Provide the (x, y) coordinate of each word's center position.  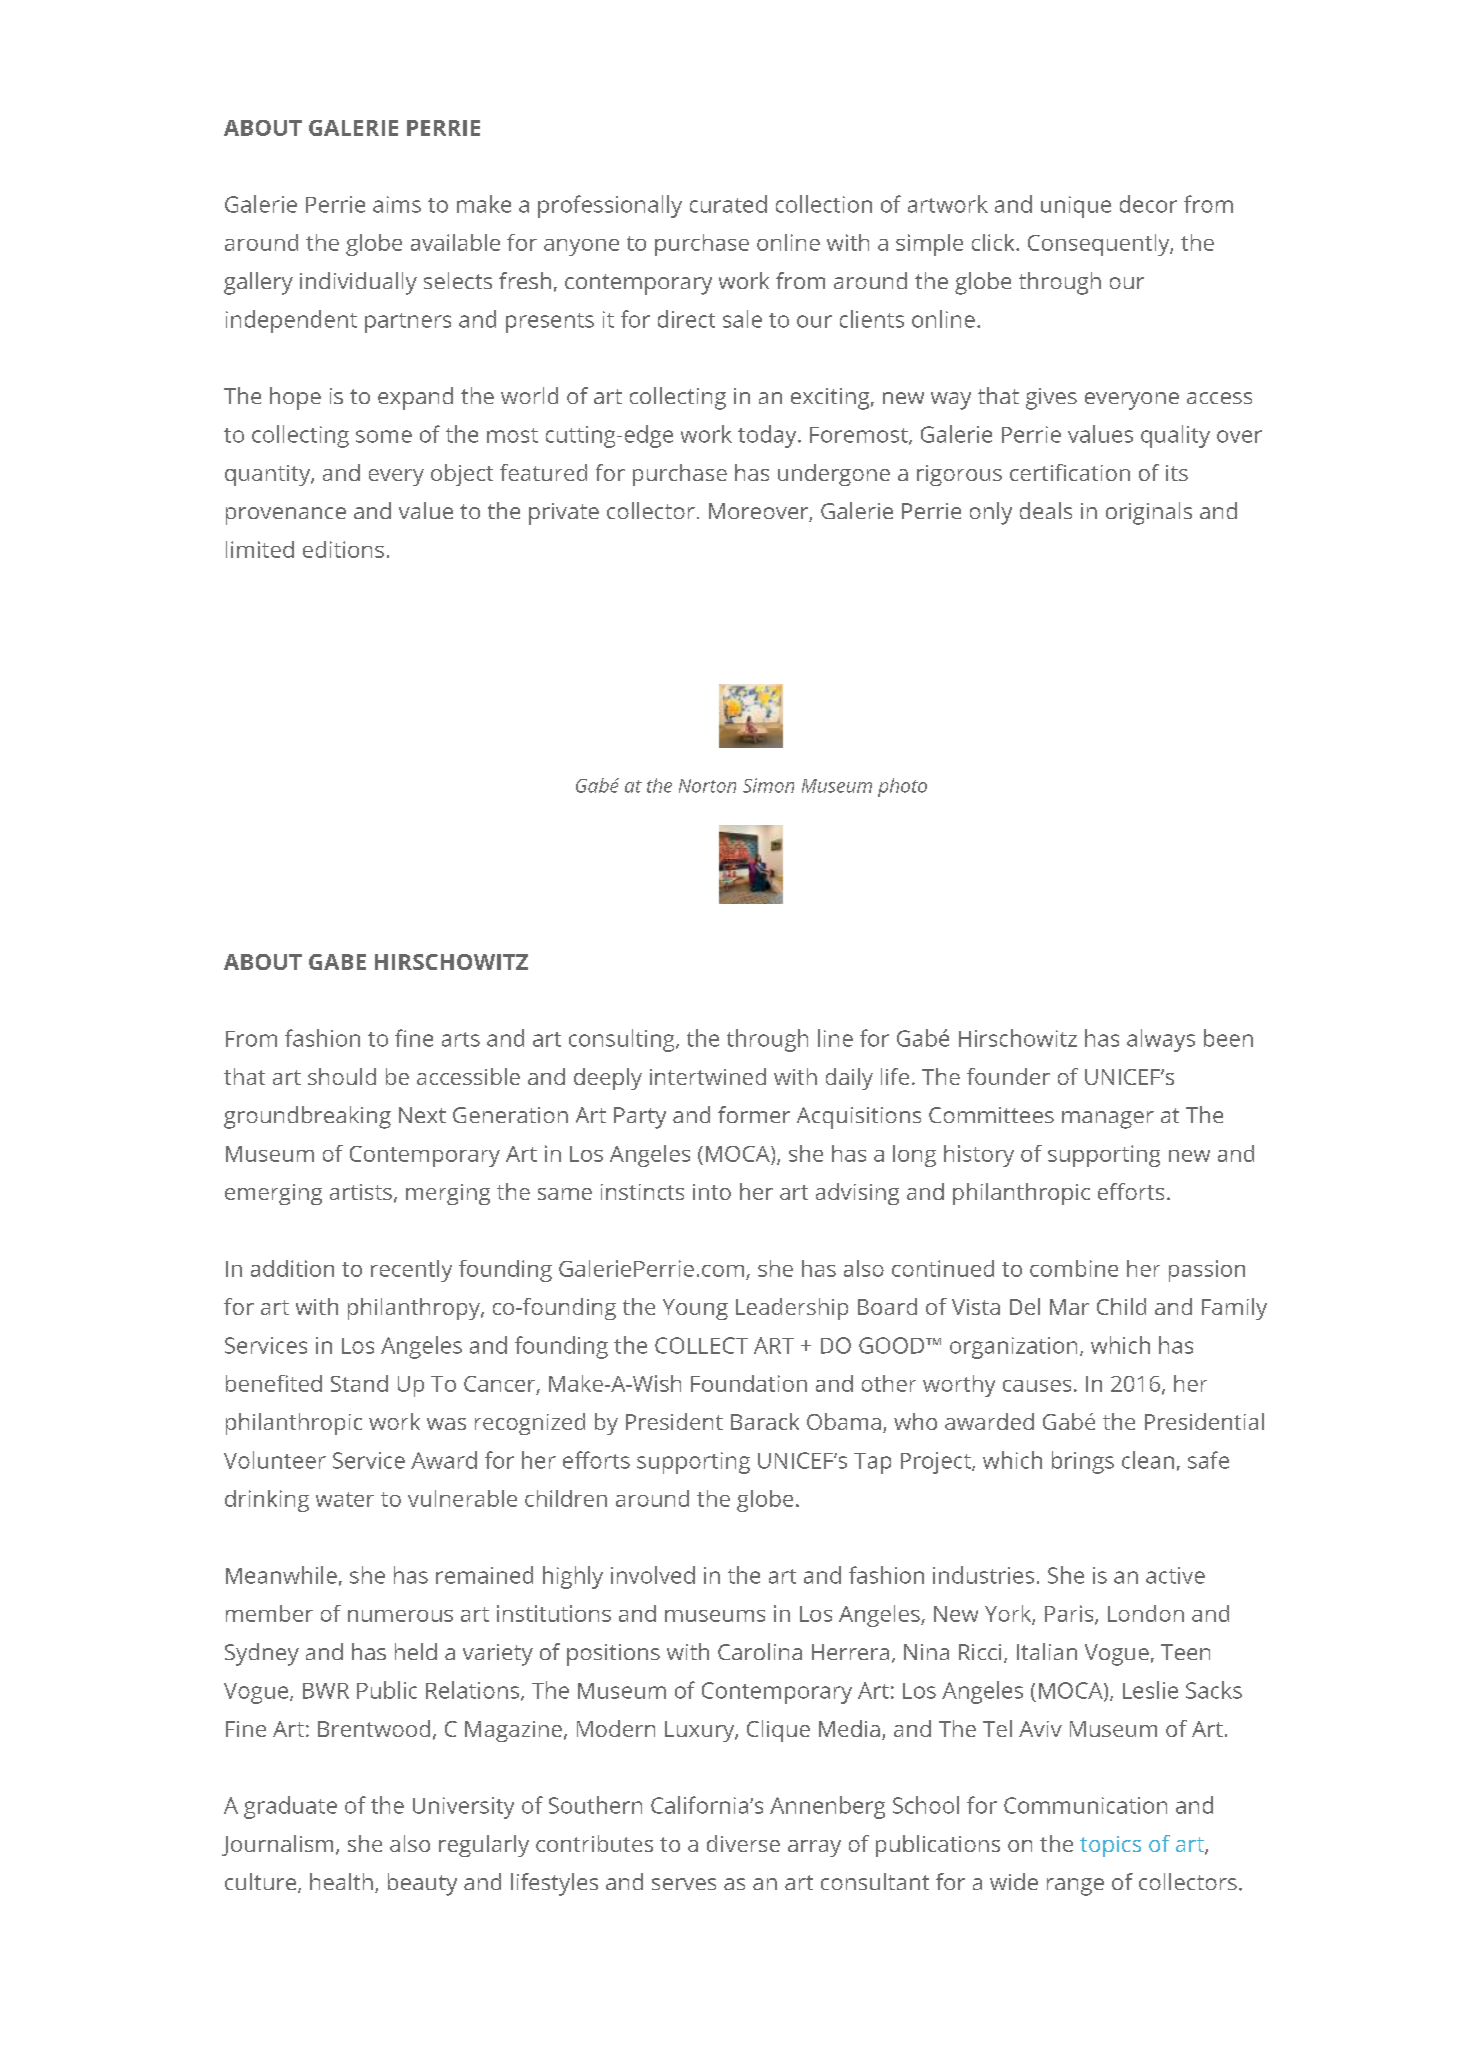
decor (1148, 204)
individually (358, 283)
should (342, 1076)
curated (728, 204)
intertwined (708, 1076)
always (1161, 1040)
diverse (743, 1843)
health (341, 1881)
